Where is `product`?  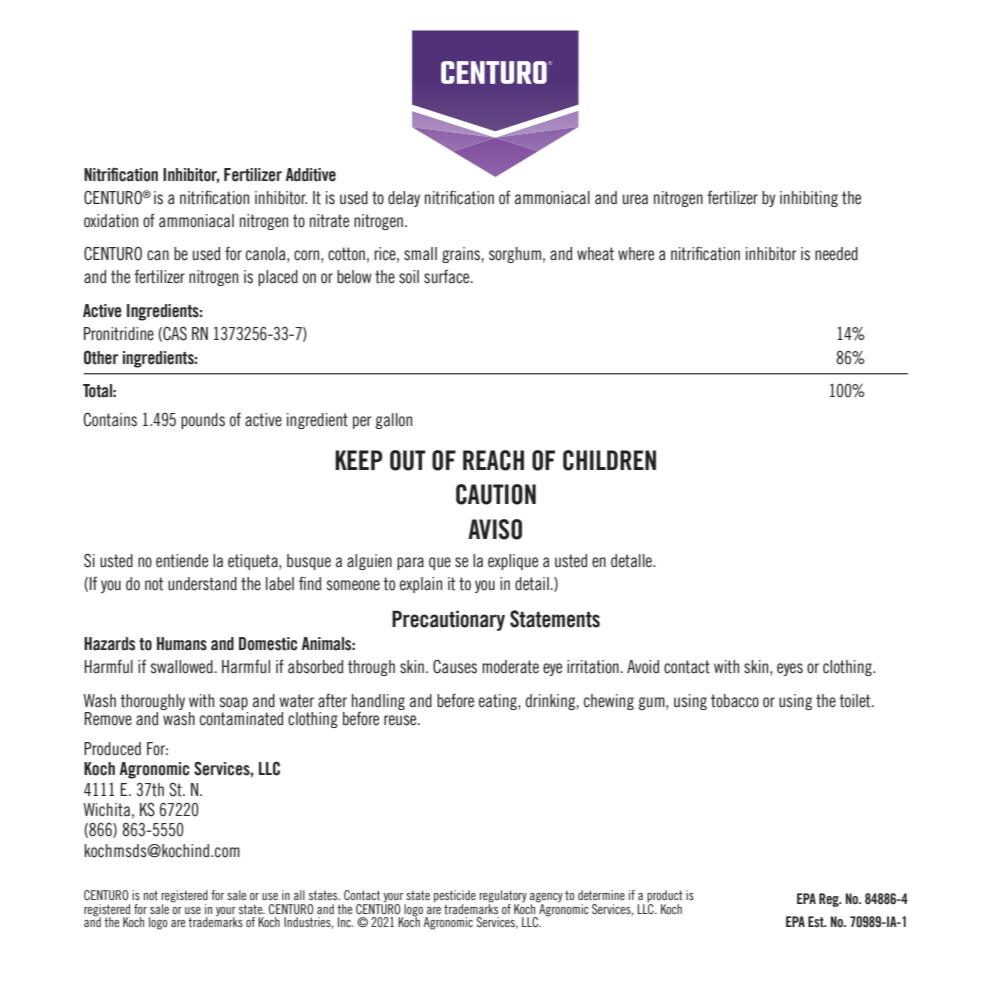 product is located at coordinates (665, 897).
